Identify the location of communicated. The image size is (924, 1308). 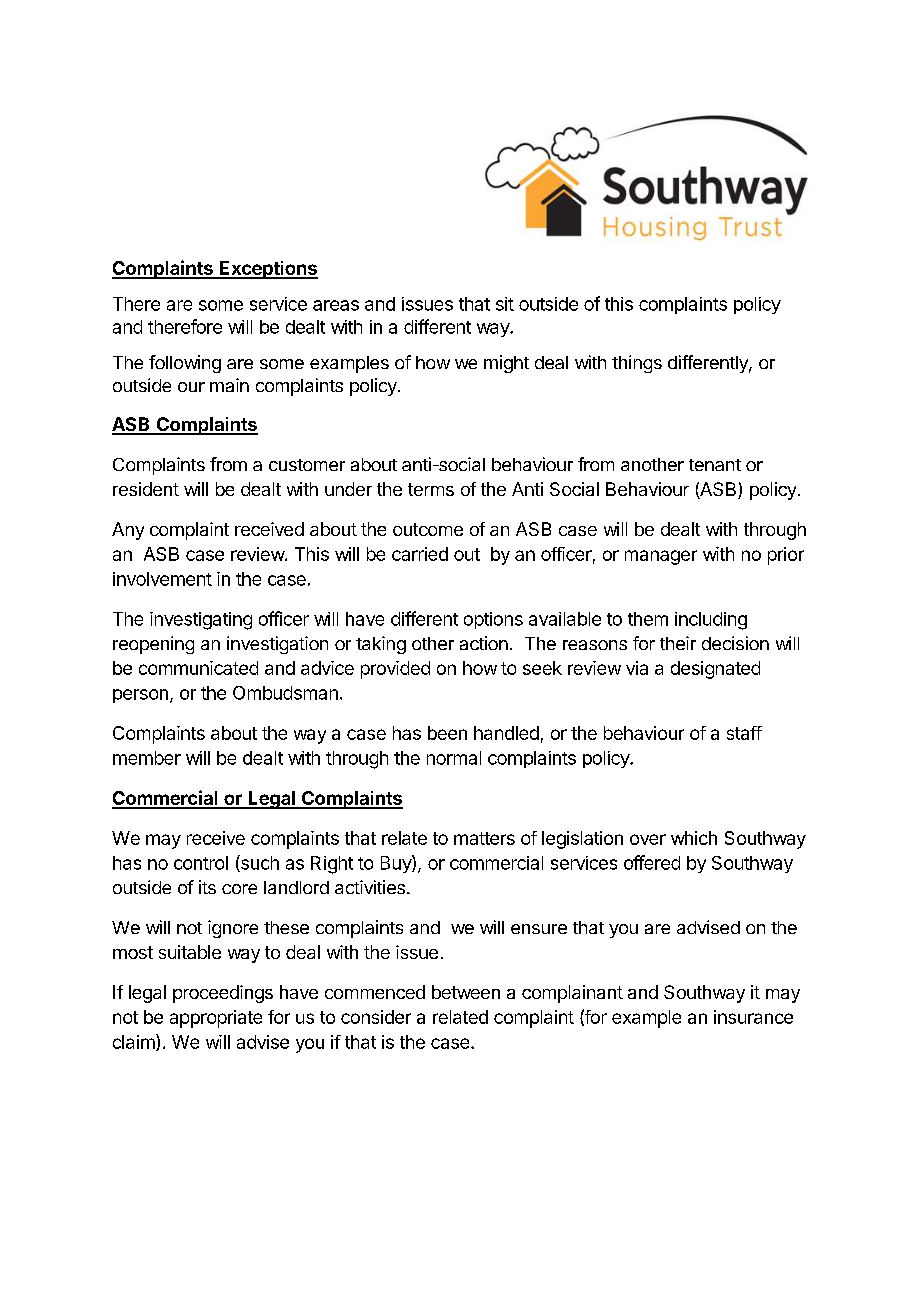
(198, 668).
